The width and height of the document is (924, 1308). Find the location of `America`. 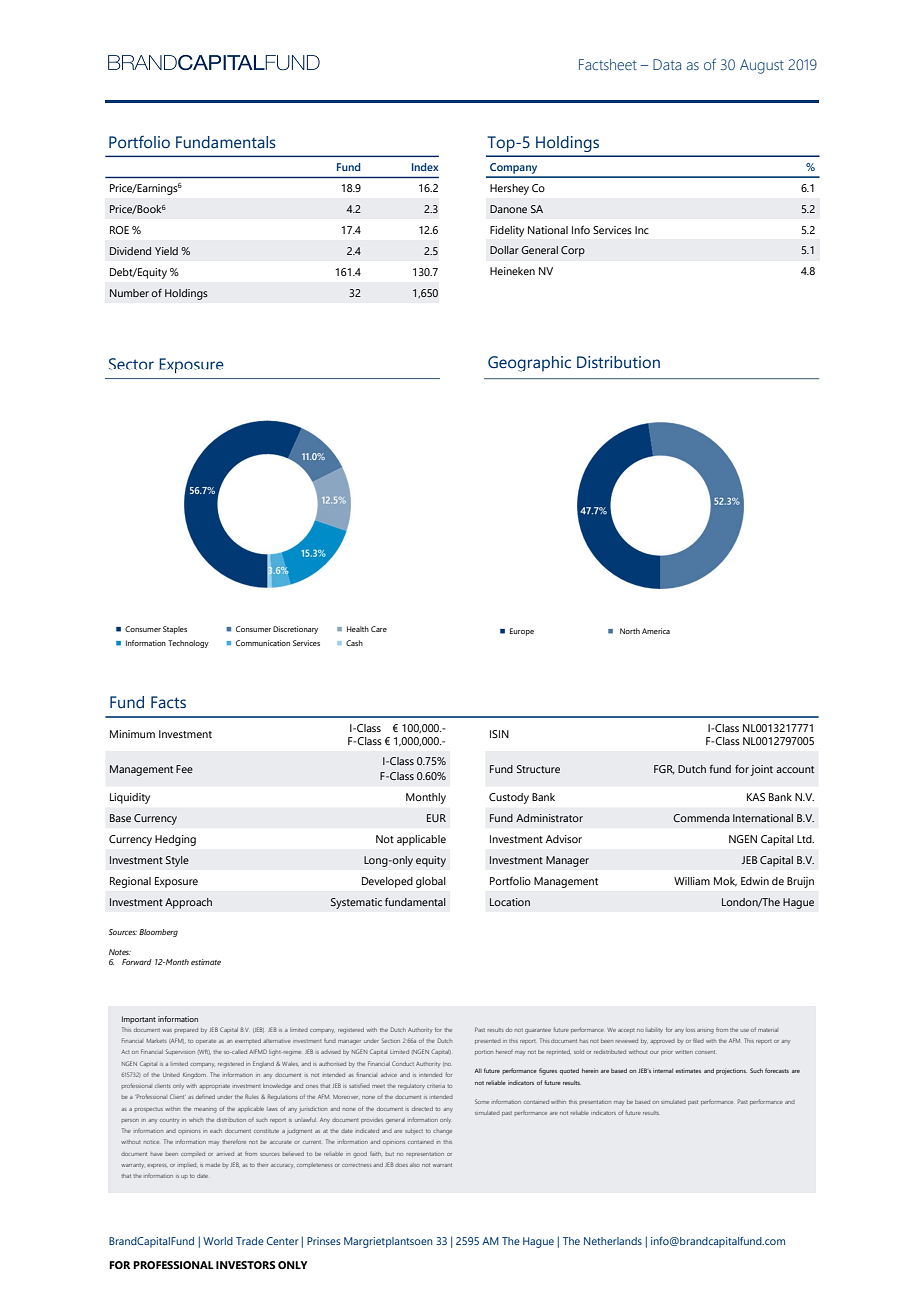

America is located at coordinates (656, 631).
